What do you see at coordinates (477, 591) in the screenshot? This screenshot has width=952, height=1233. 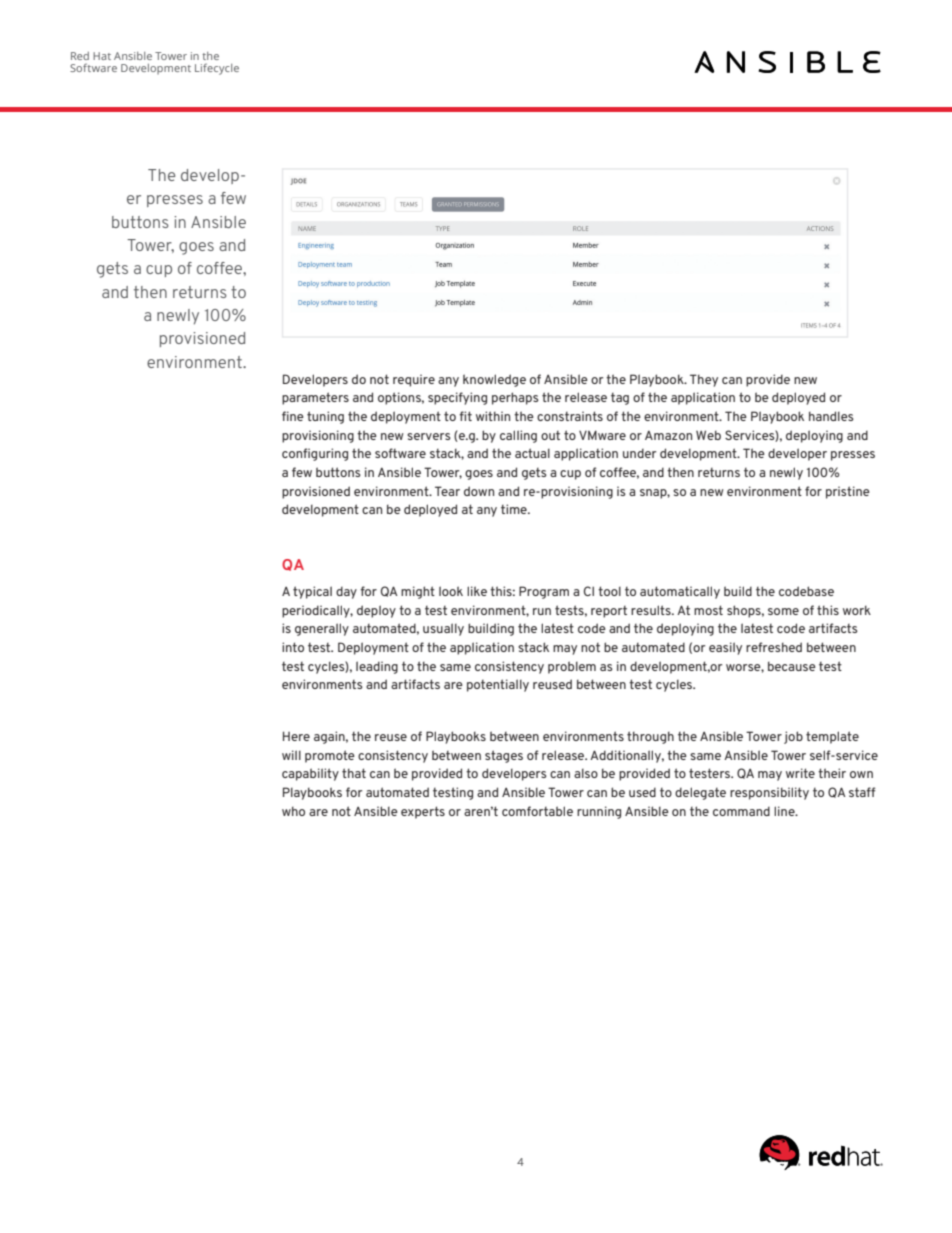 I see `like` at bounding box center [477, 591].
